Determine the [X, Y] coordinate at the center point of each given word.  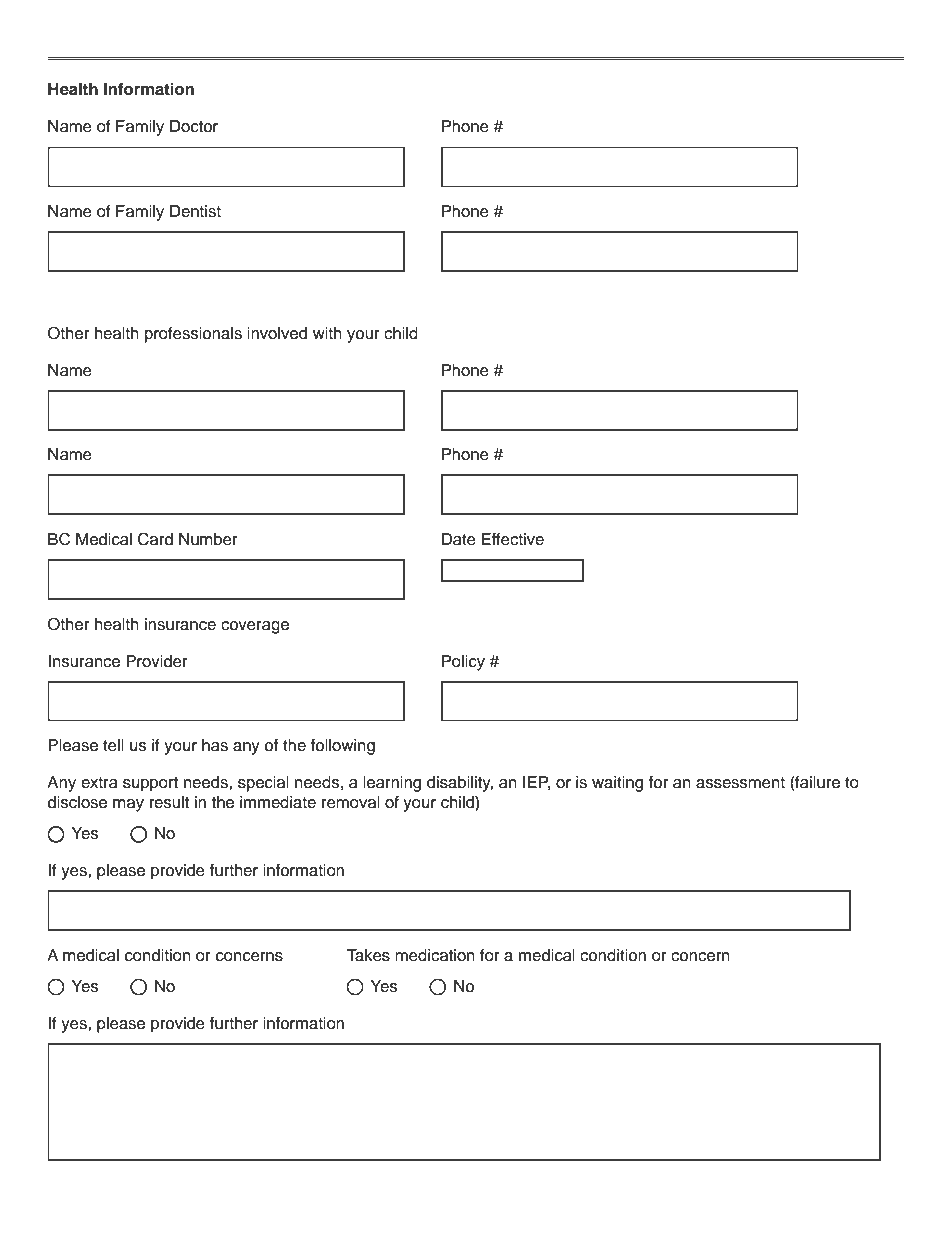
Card [155, 539]
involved [277, 333]
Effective [513, 539]
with [327, 333]
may [128, 805]
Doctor [194, 126]
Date [459, 539]
